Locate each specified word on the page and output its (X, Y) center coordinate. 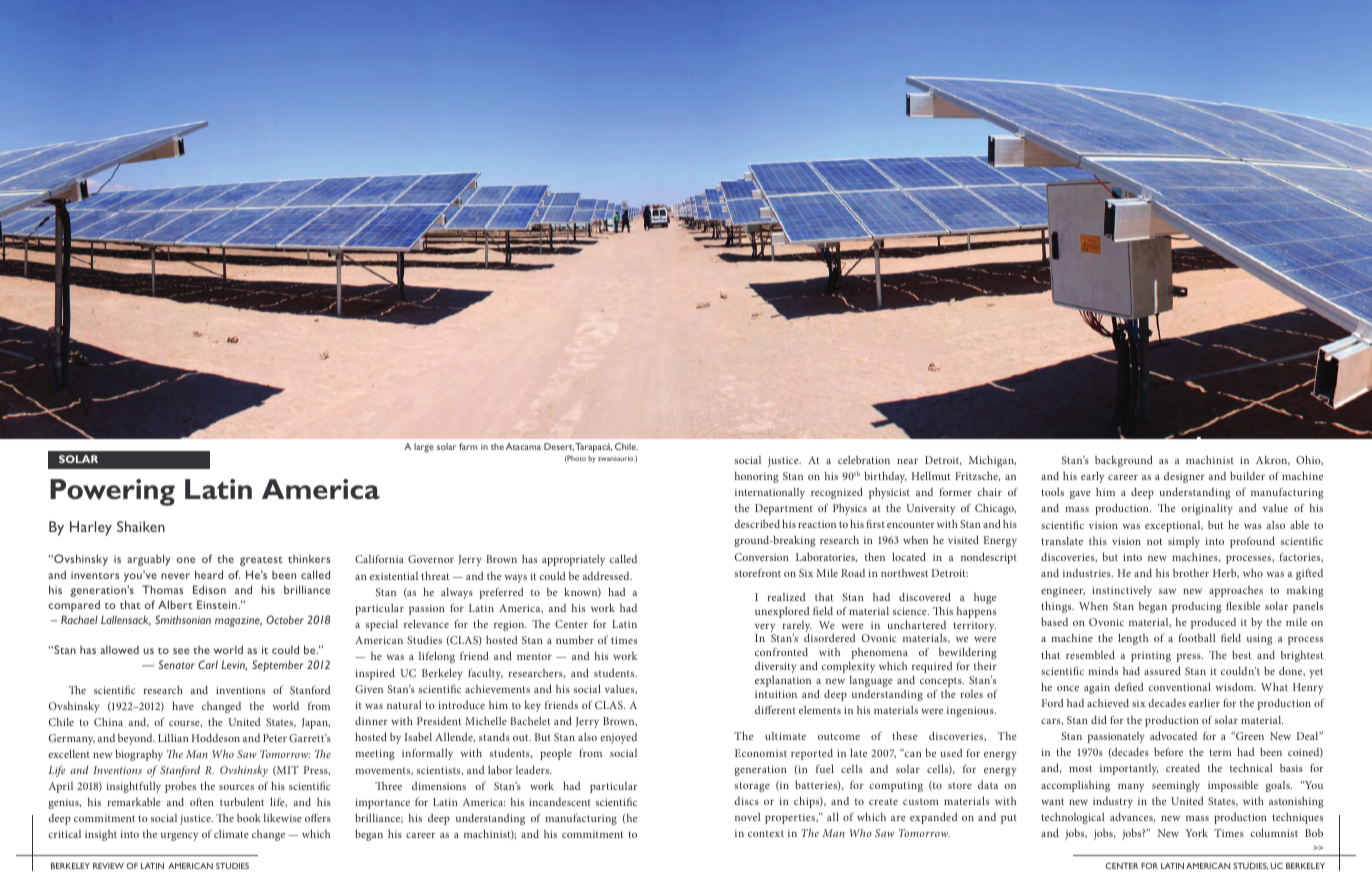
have (183, 705)
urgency (179, 836)
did (1099, 719)
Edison (209, 589)
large (424, 448)
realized (786, 597)
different (775, 710)
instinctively (1122, 591)
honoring (757, 477)
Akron (1273, 460)
